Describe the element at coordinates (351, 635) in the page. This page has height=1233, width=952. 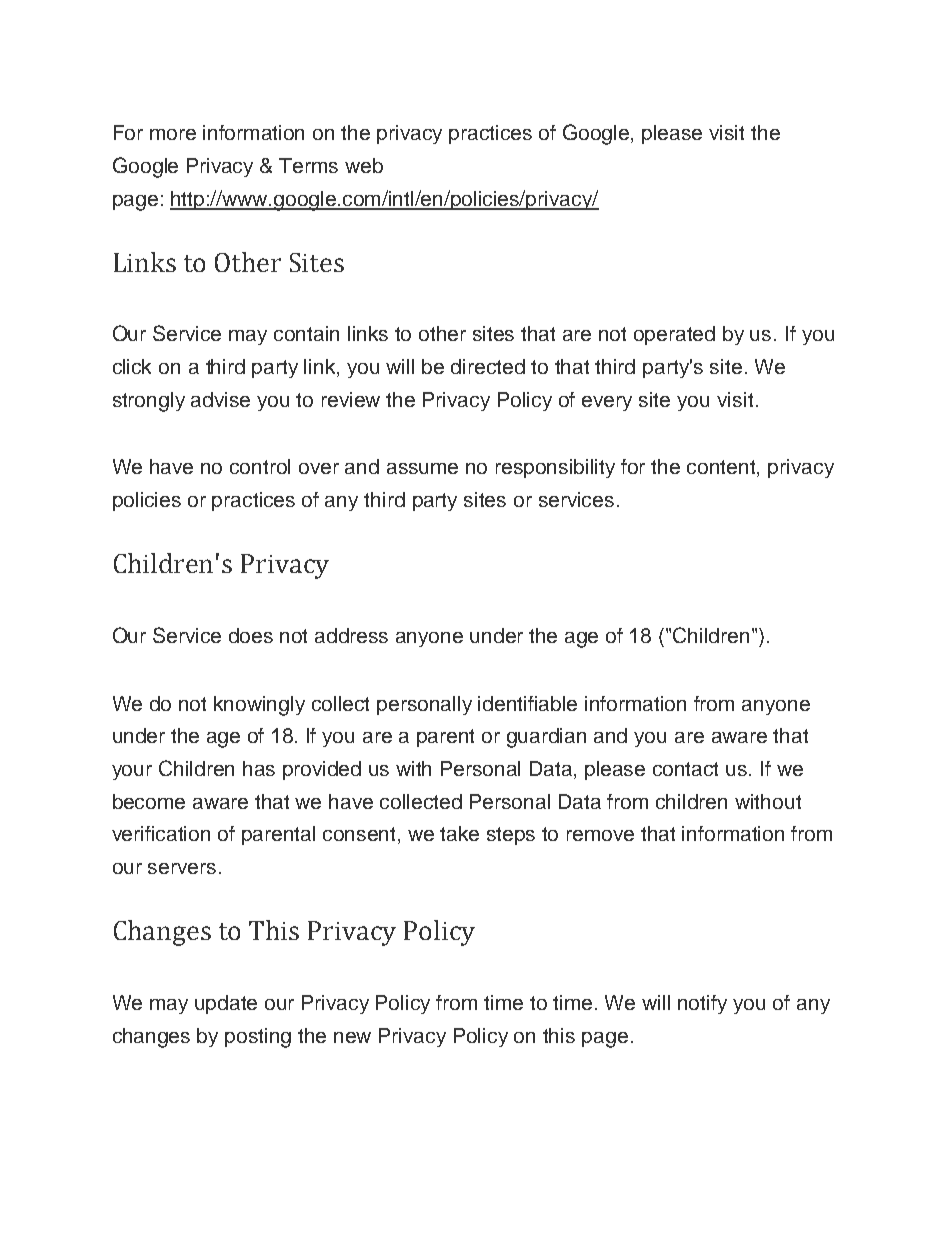
I see `address` at that location.
